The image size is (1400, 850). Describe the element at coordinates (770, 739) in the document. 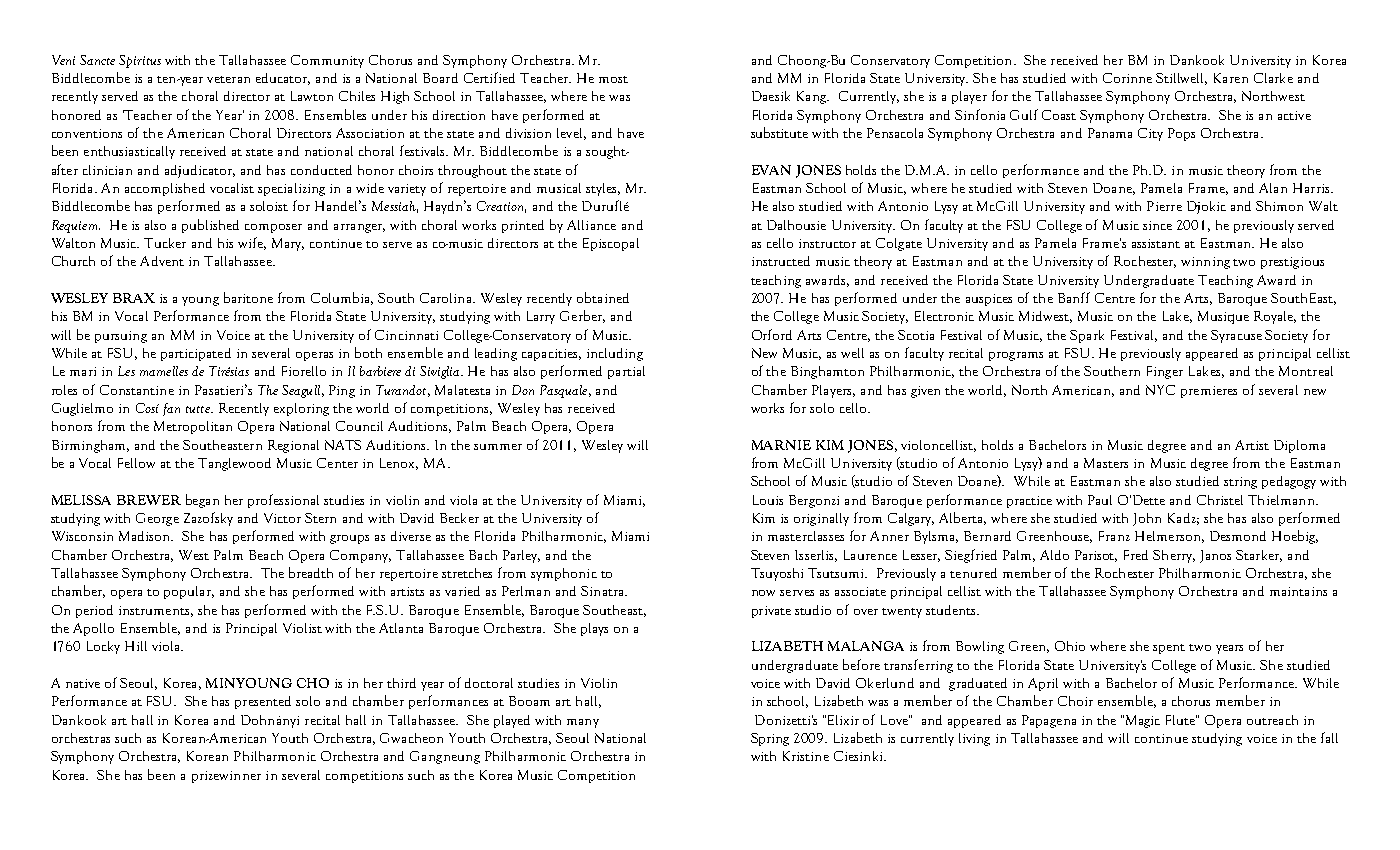

I see `Spring` at that location.
